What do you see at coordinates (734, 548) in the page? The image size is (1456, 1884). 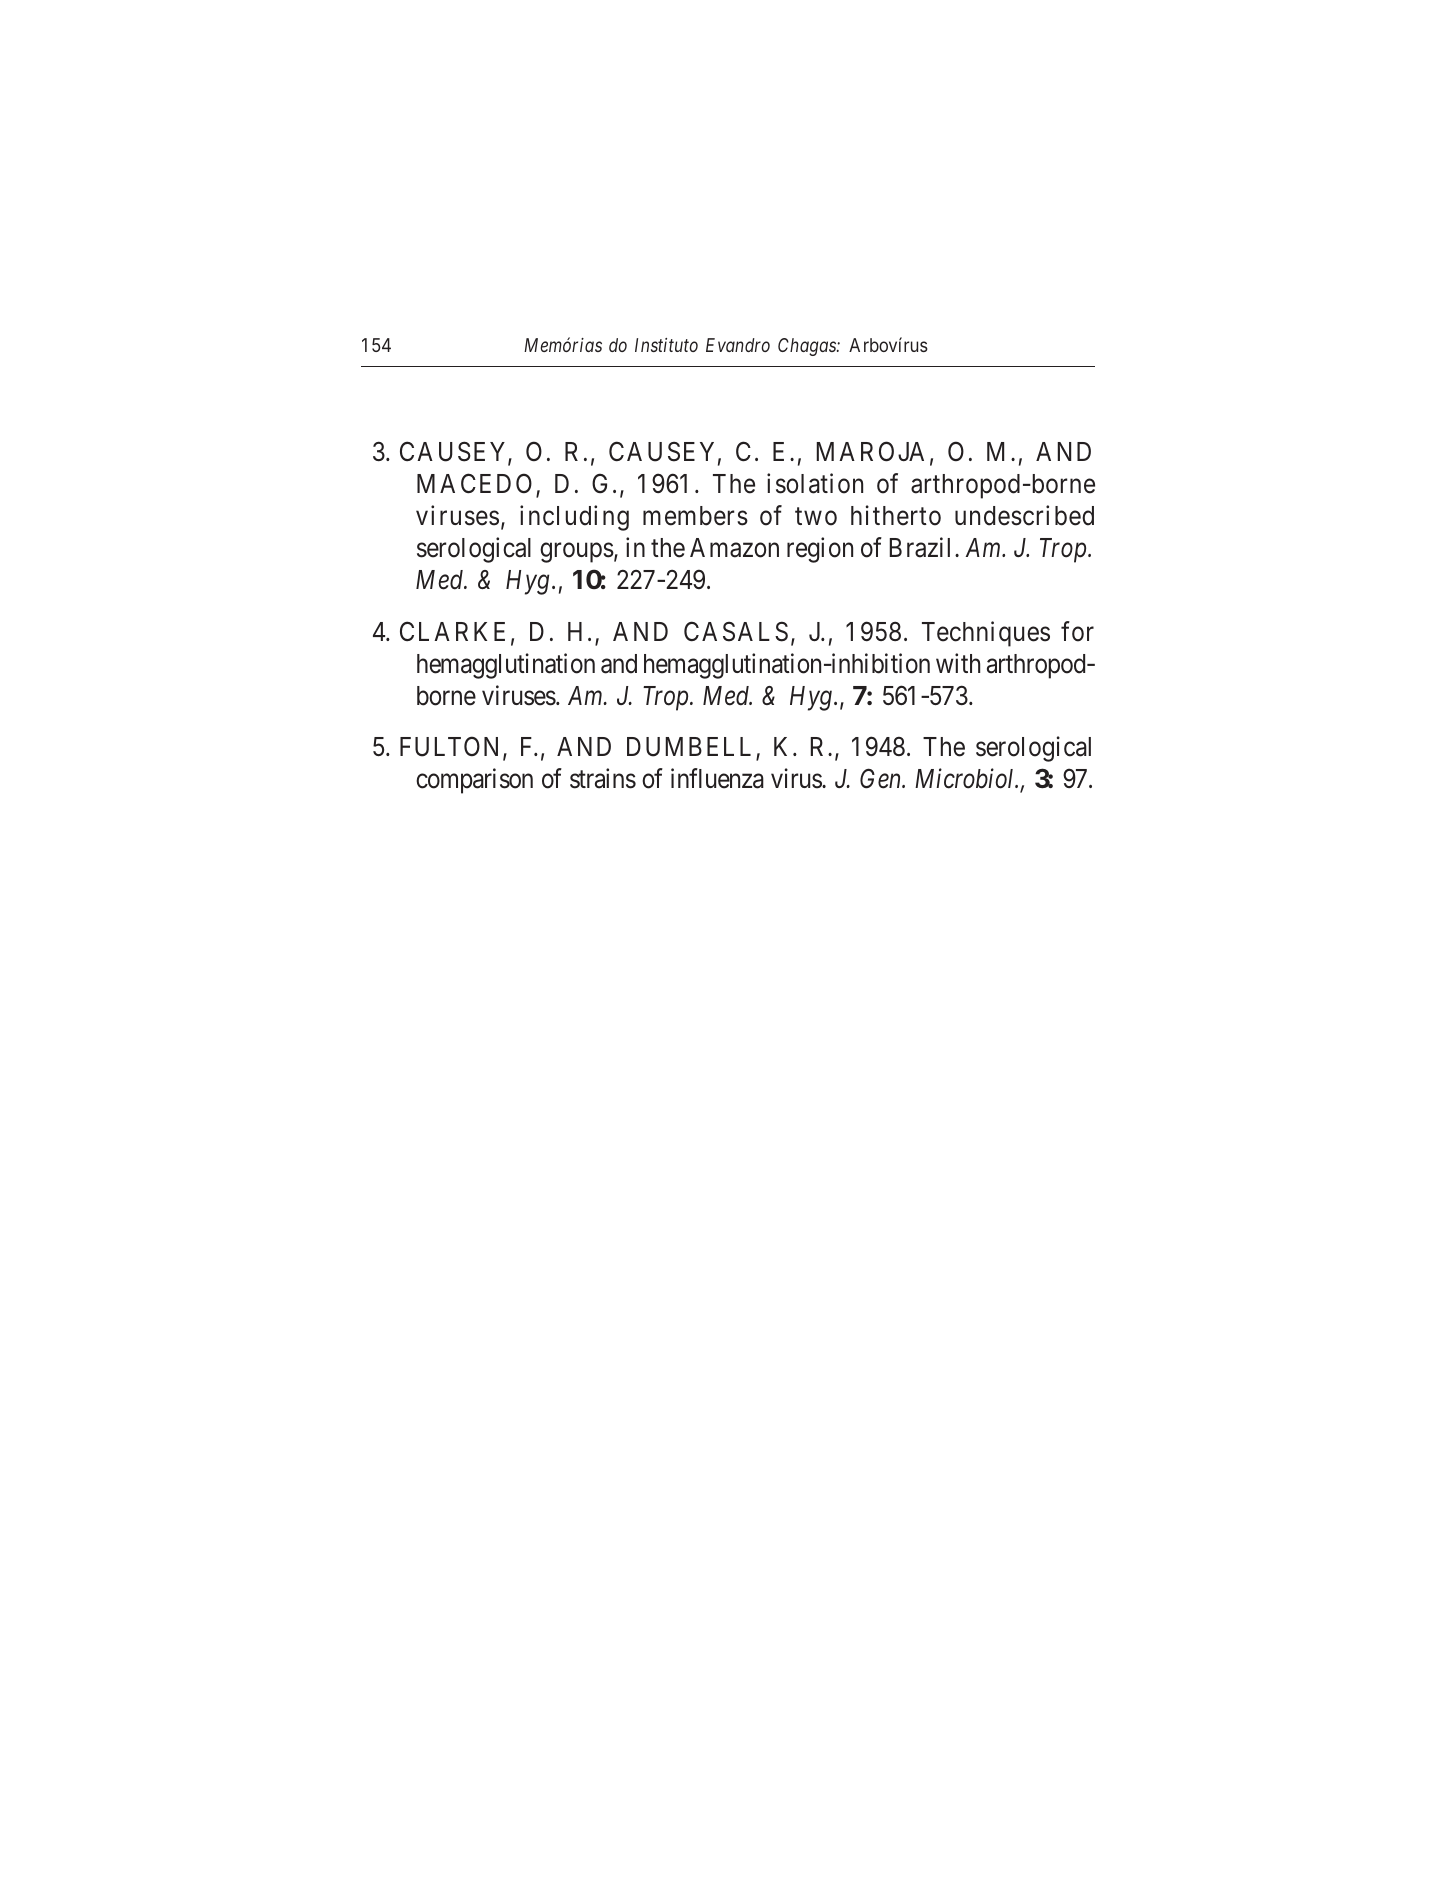 I see `Amazon` at bounding box center [734, 548].
